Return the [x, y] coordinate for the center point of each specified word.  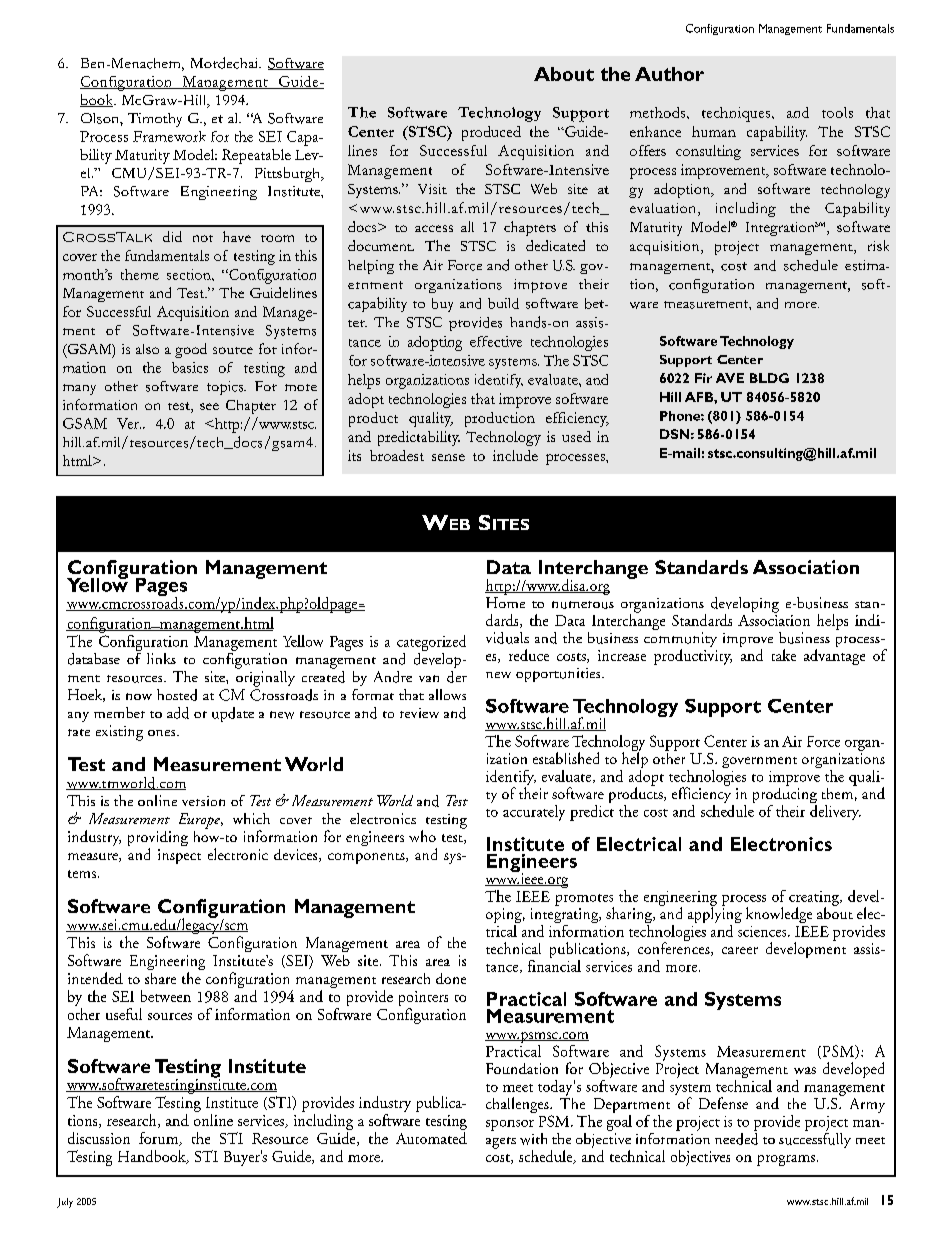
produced [491, 133]
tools [837, 112]
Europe [200, 821]
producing [785, 795]
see [209, 406]
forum [160, 1139]
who [422, 836]
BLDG [769, 378]
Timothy [155, 120]
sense [448, 457]
